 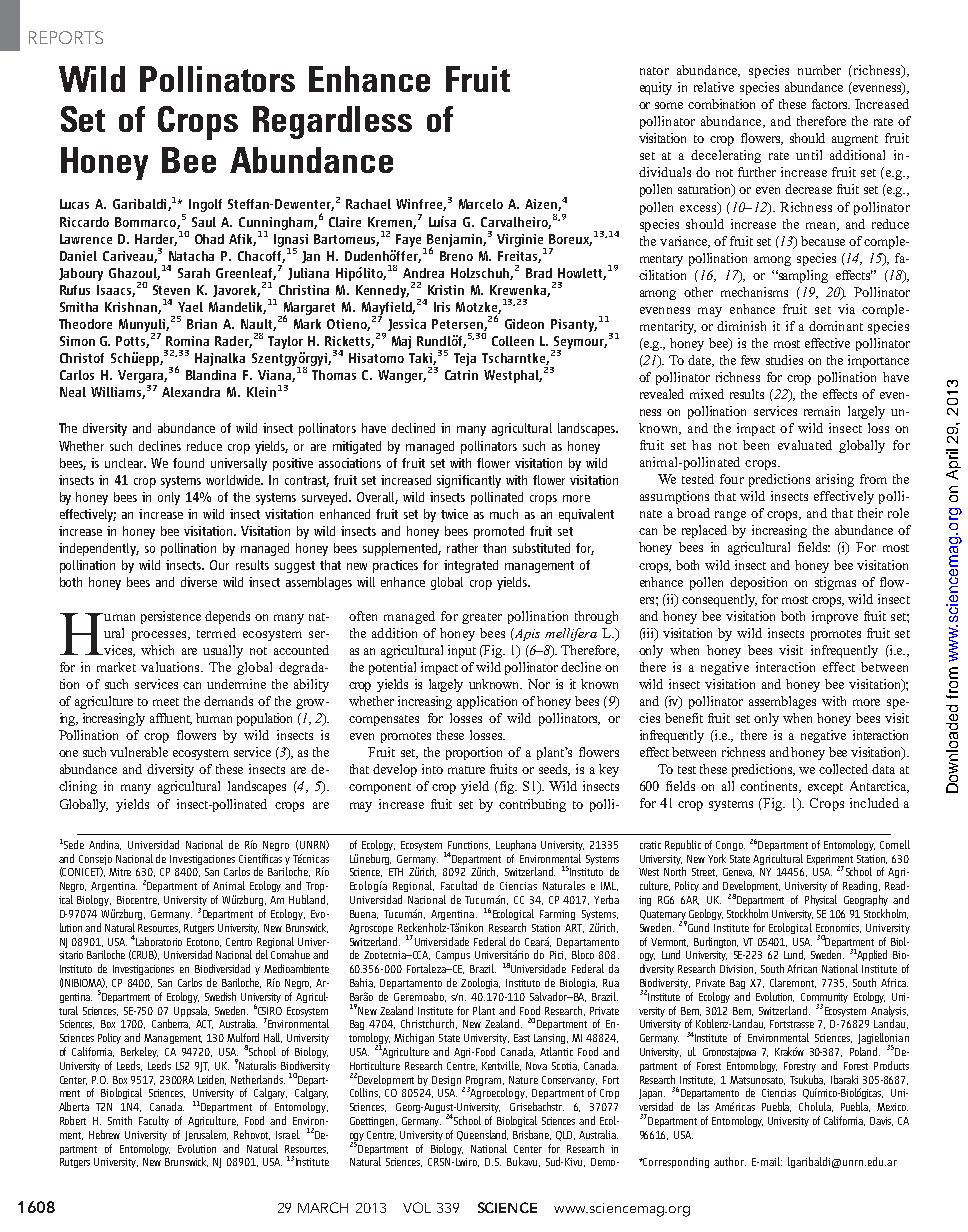 What do you see at coordinates (206, 1135) in the screenshot?
I see `Jerusalem` at bounding box center [206, 1135].
